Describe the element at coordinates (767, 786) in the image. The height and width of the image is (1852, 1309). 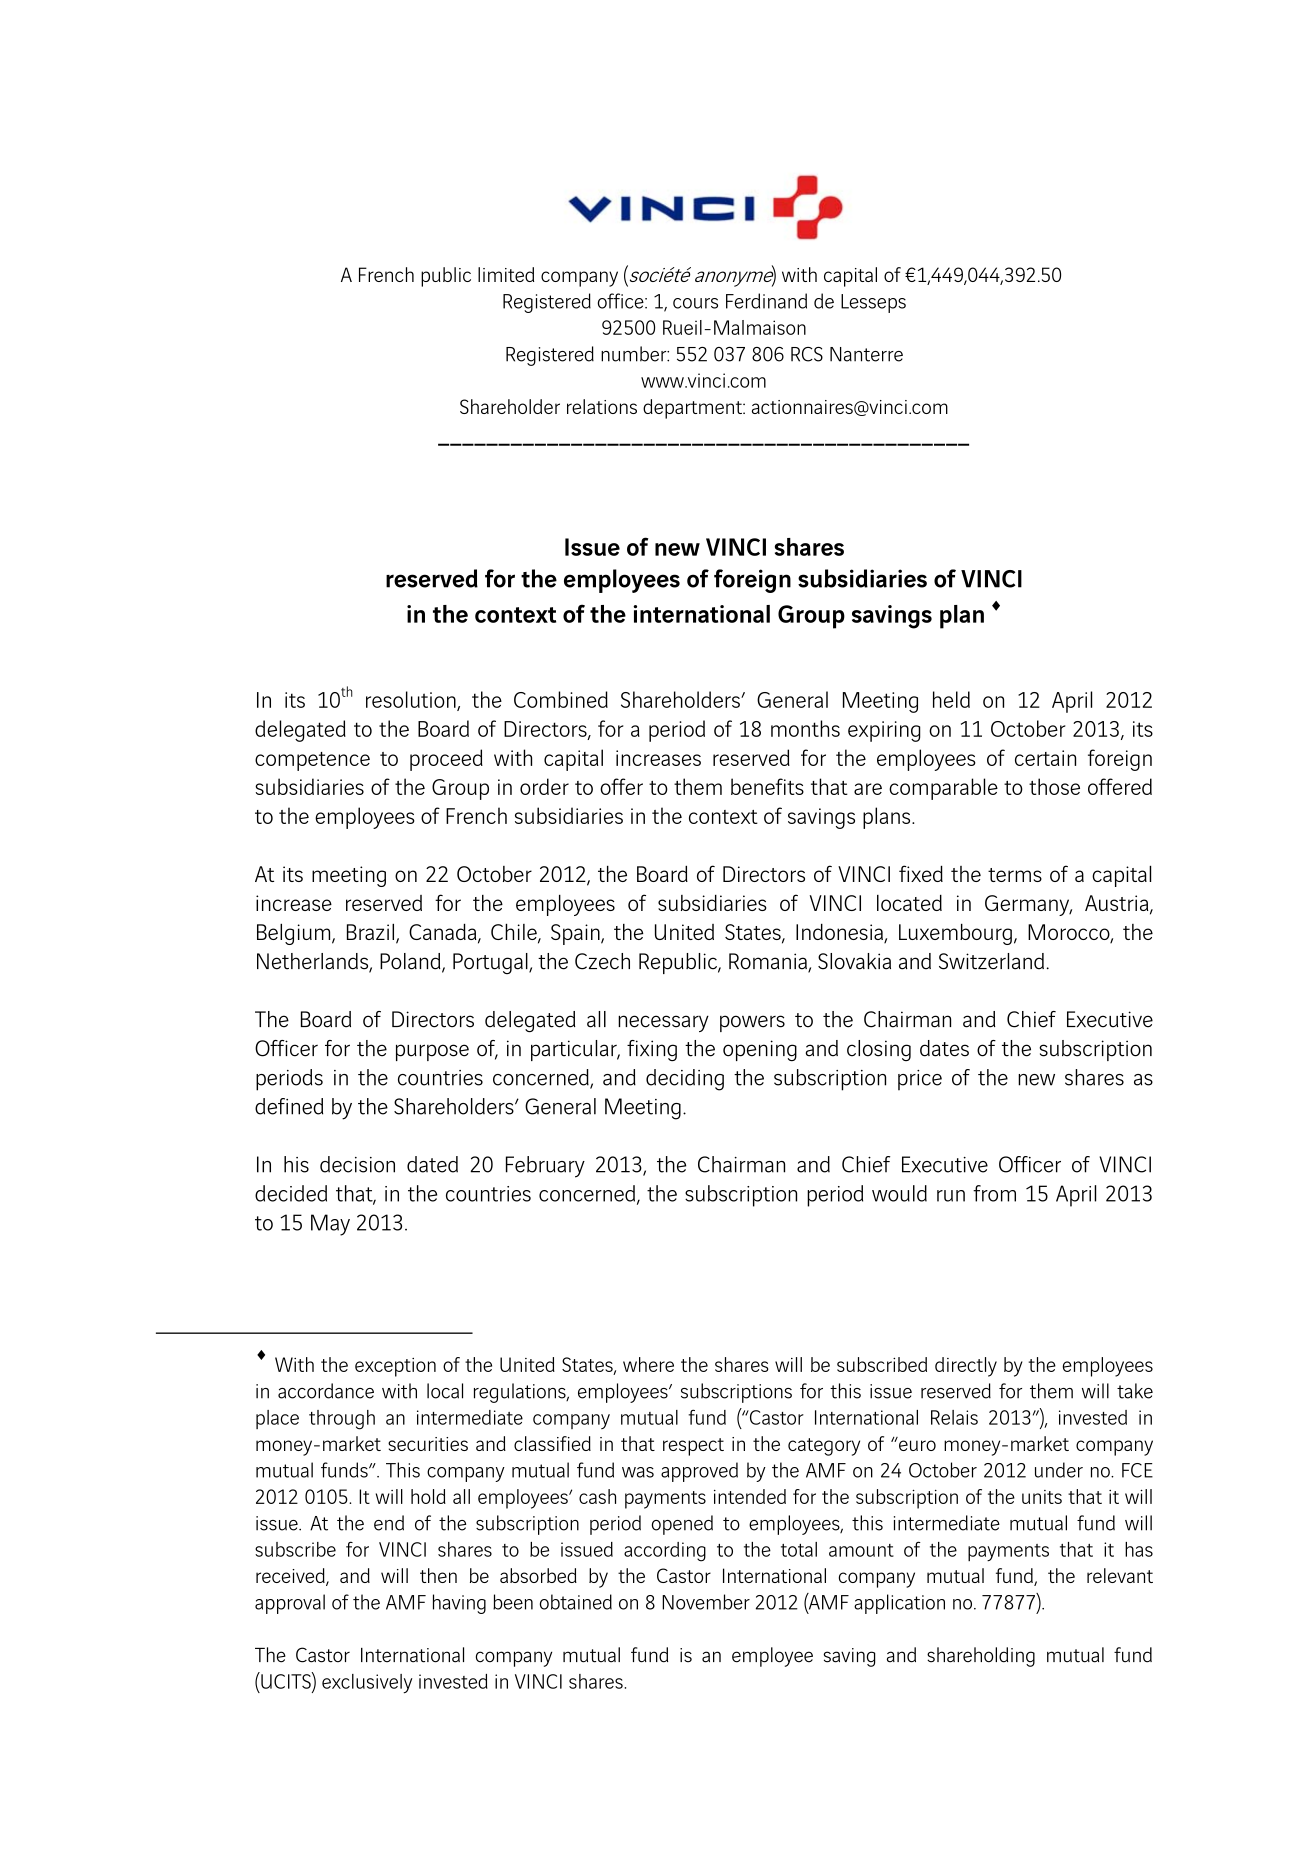
I see `benefits` at that location.
